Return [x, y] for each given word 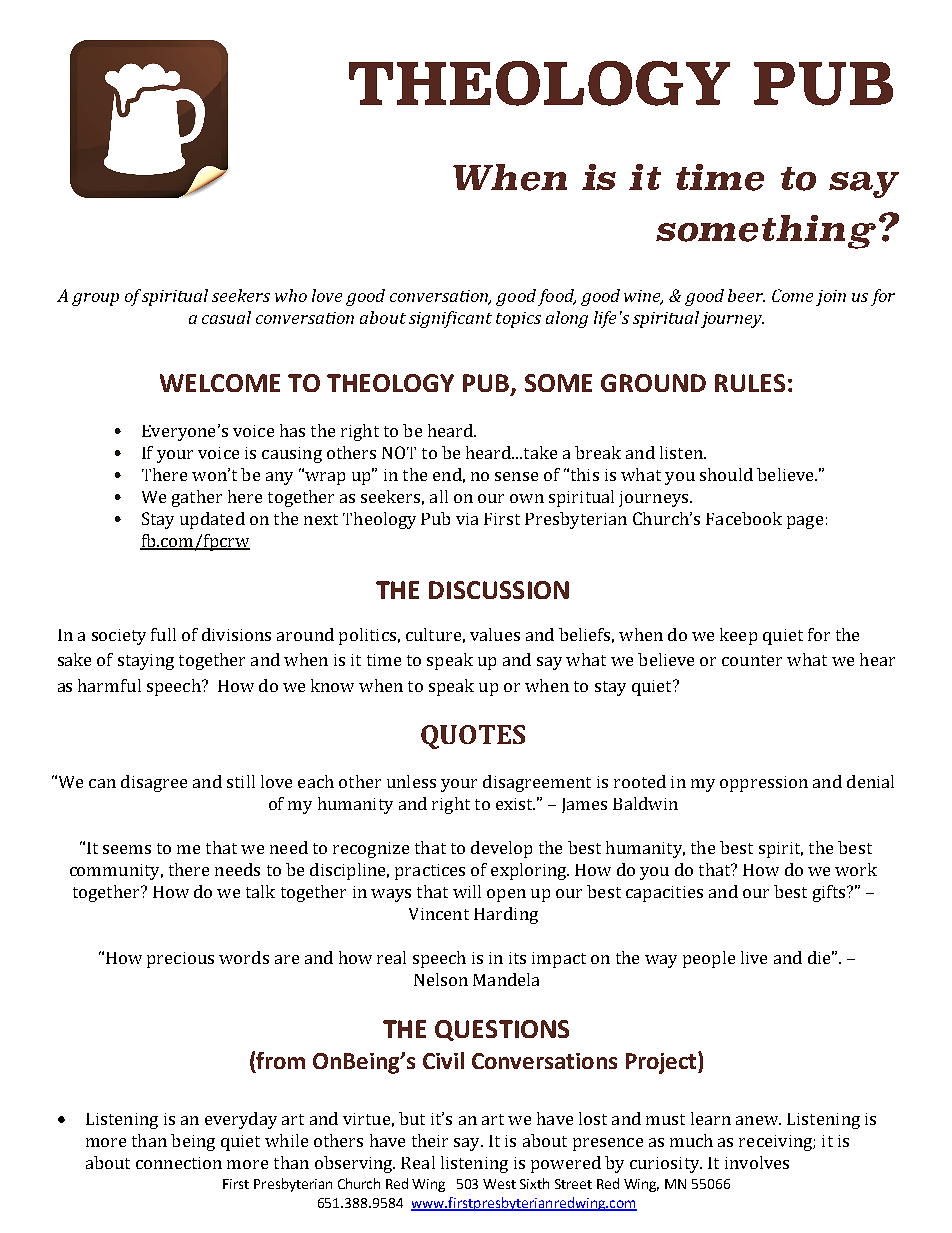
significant [450, 319]
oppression [764, 784]
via [467, 519]
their [430, 1140]
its [517, 958]
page [805, 522]
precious [180, 960]
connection [179, 1163]
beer [746, 295]
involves [757, 1162]
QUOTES [473, 737]
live [754, 957]
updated [212, 520]
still [241, 781]
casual [226, 317]
